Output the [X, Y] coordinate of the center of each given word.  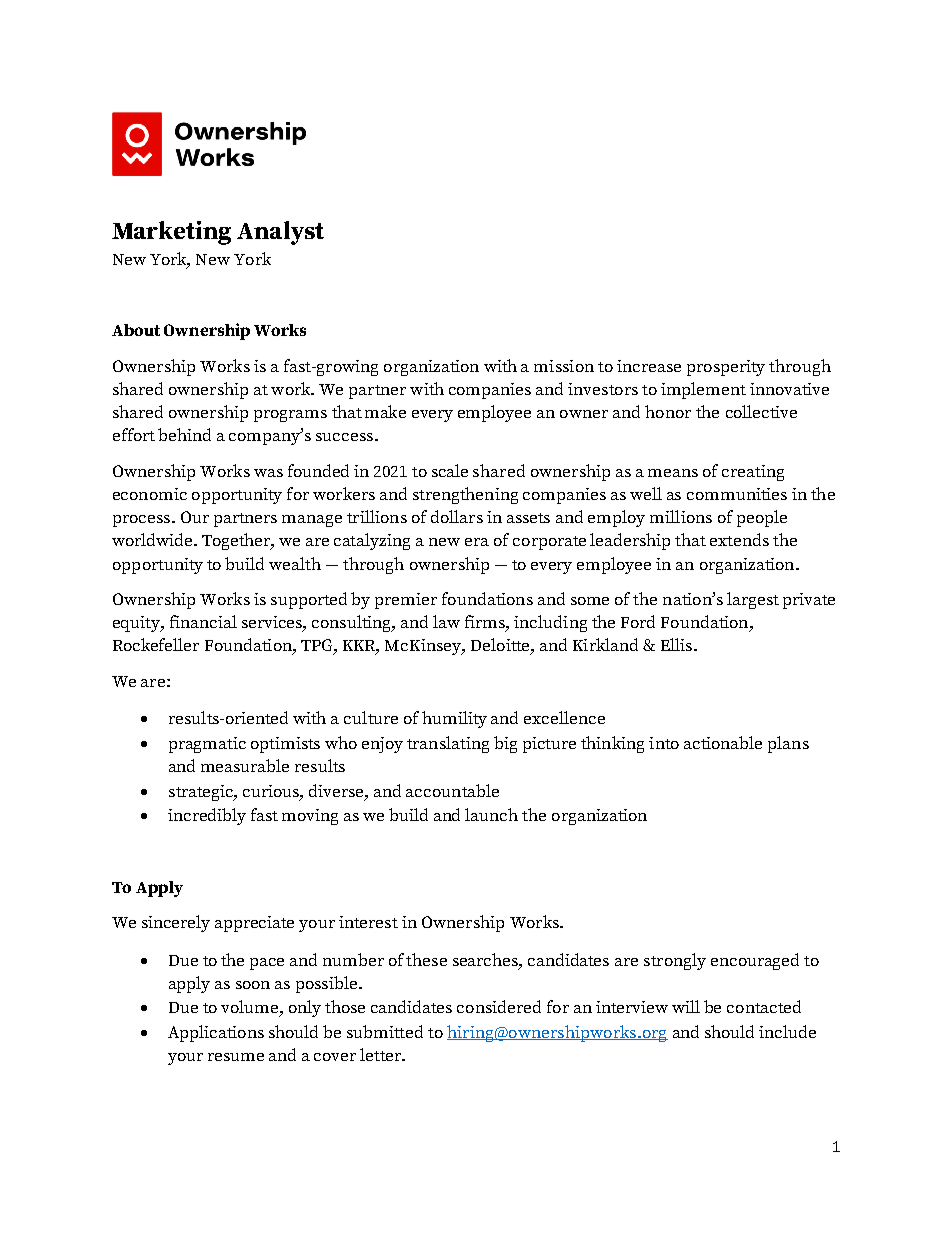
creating [753, 473]
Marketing [171, 233]
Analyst [280, 233]
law [446, 621]
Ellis [676, 644]
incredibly [207, 816]
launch [491, 814]
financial [203, 621]
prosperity [726, 368]
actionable [723, 742]
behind [184, 434]
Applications [216, 1033]
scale [450, 470]
